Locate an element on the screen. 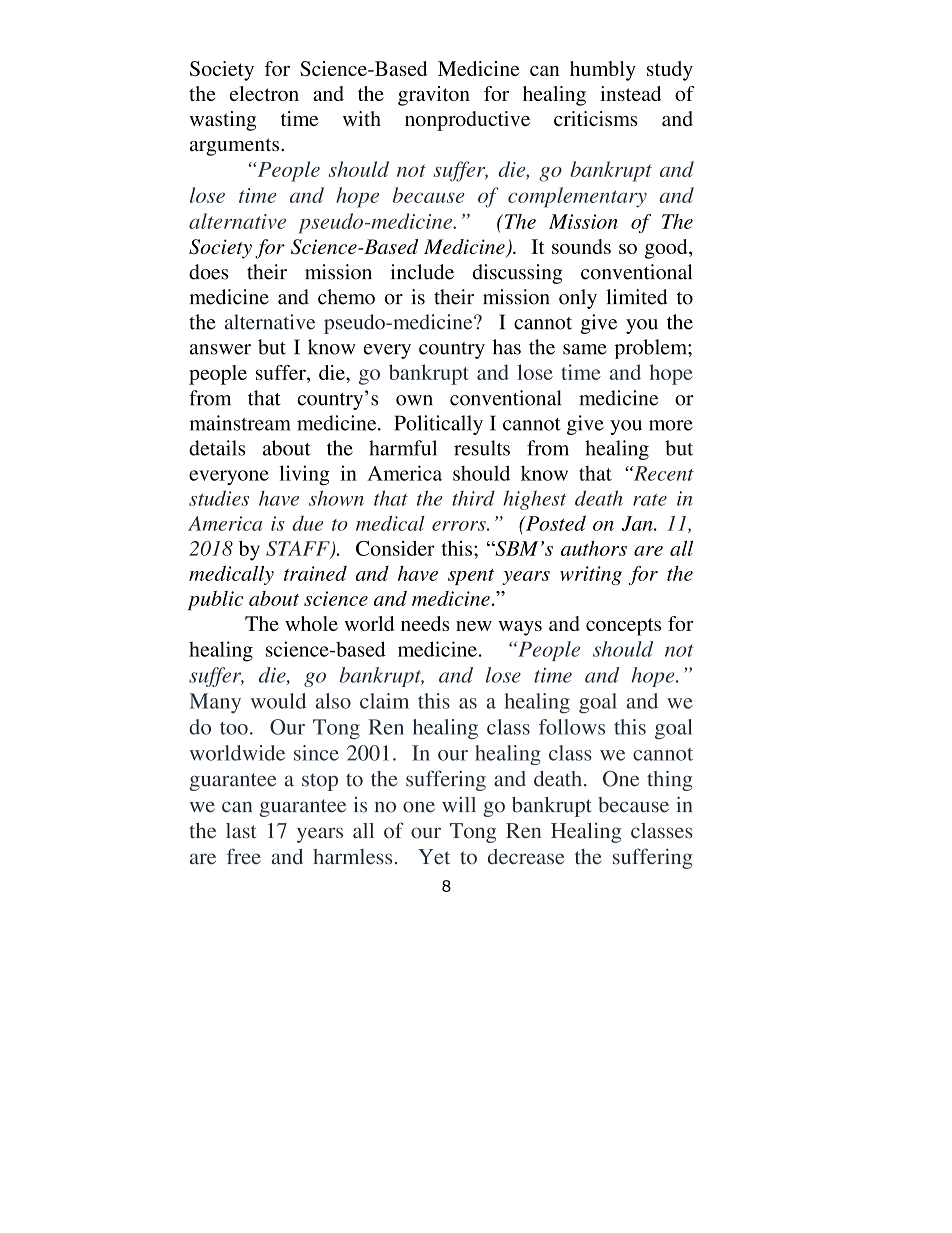  last is located at coordinates (241, 831).
